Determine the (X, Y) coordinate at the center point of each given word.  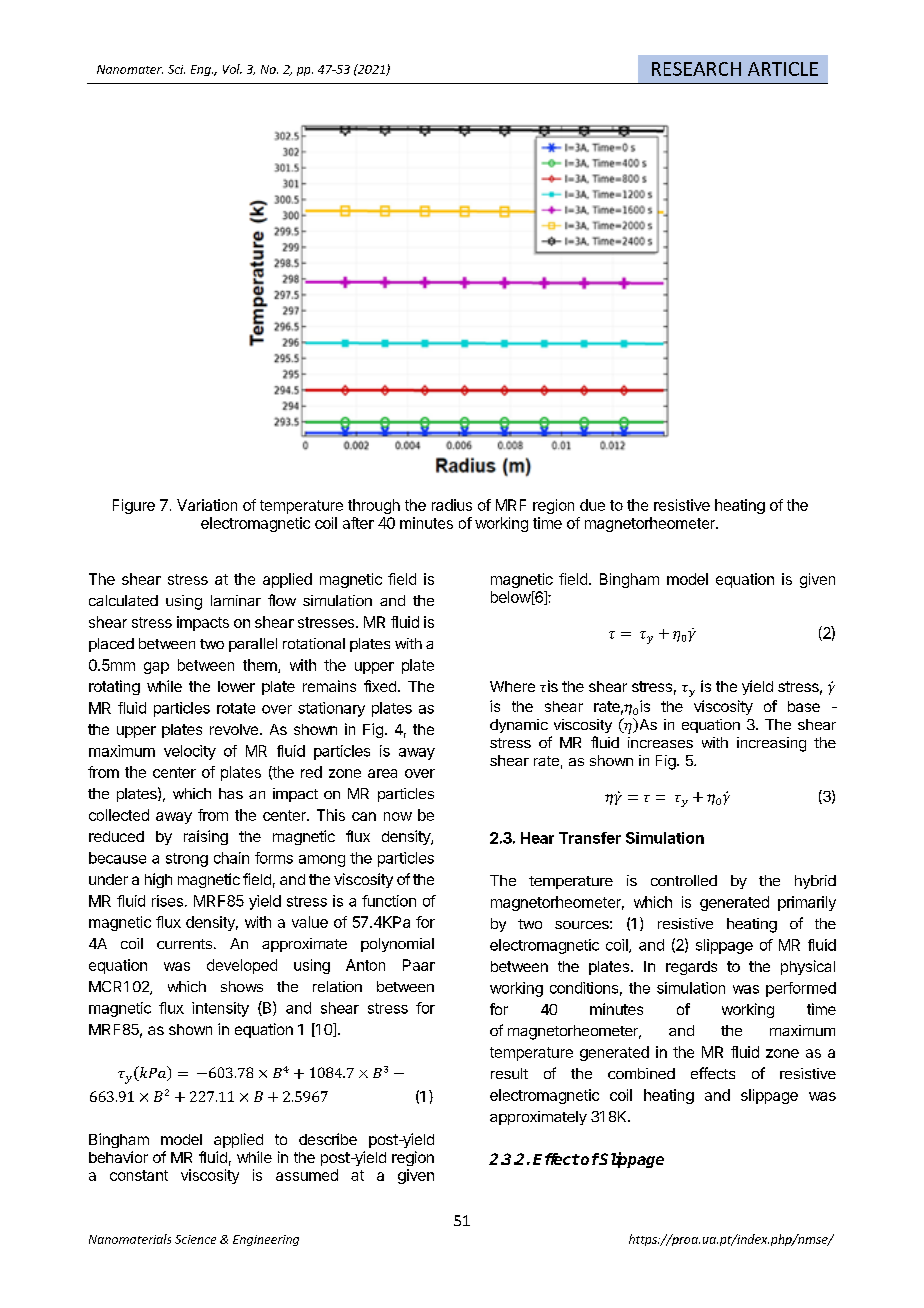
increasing (771, 744)
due (592, 505)
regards (691, 968)
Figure (134, 506)
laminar (236, 600)
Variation (207, 505)
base (804, 706)
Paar (419, 965)
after (358, 523)
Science (195, 1239)
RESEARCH (696, 69)
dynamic (519, 726)
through (374, 506)
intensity (220, 1009)
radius (452, 505)
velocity (190, 752)
